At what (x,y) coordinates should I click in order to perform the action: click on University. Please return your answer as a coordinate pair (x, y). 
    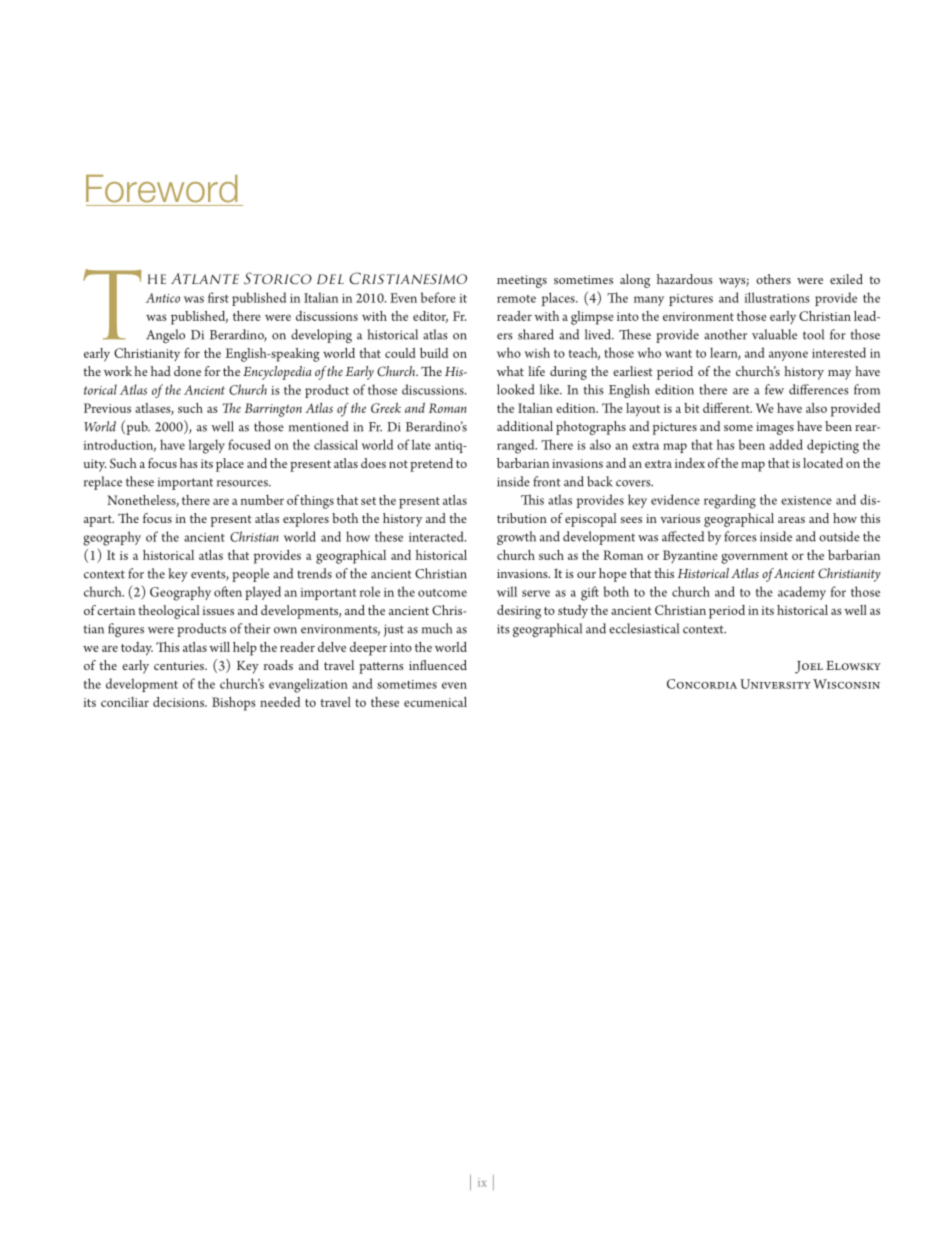
    Looking at the image, I should click on (775, 684).
